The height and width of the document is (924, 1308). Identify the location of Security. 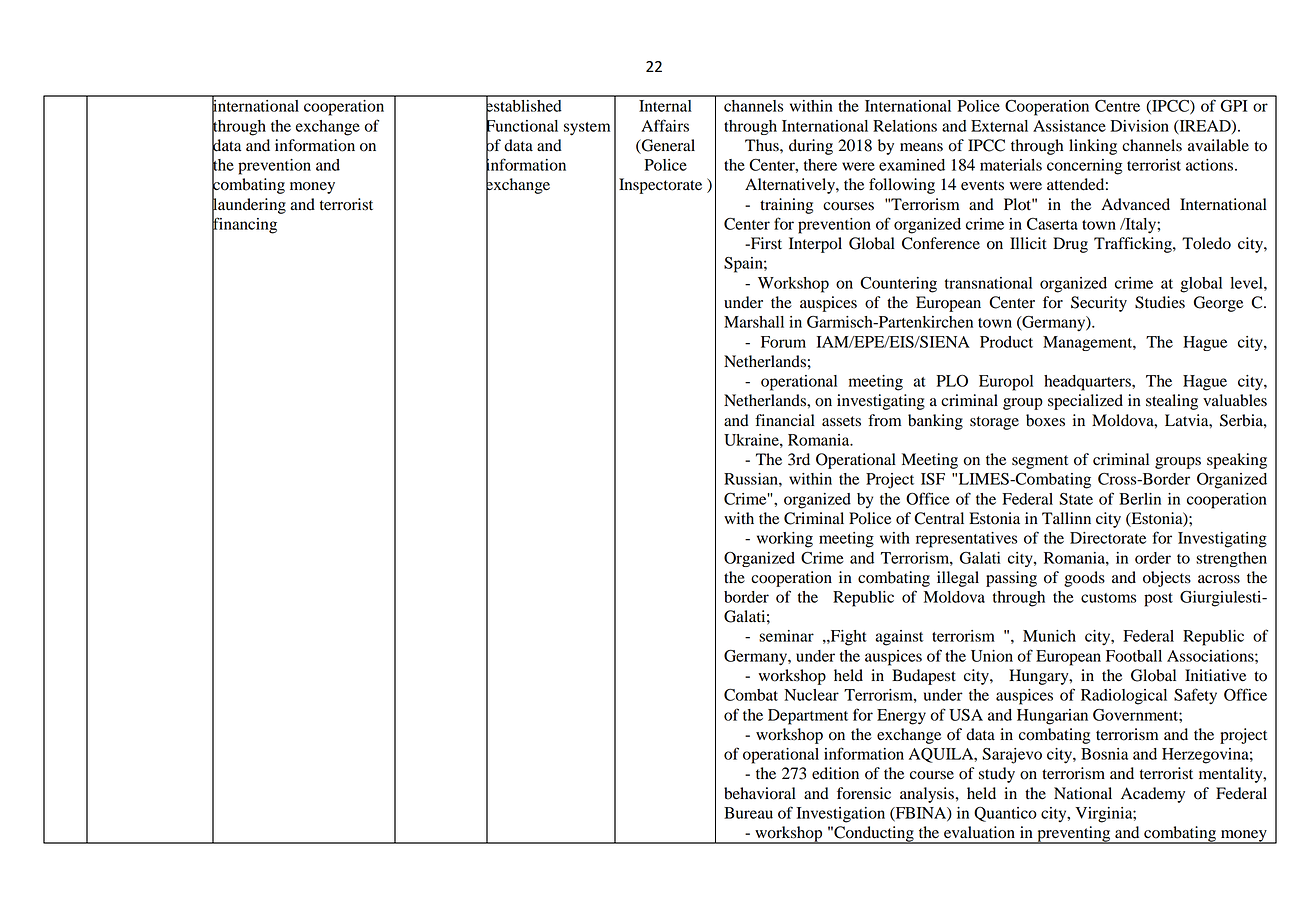
(1099, 304).
